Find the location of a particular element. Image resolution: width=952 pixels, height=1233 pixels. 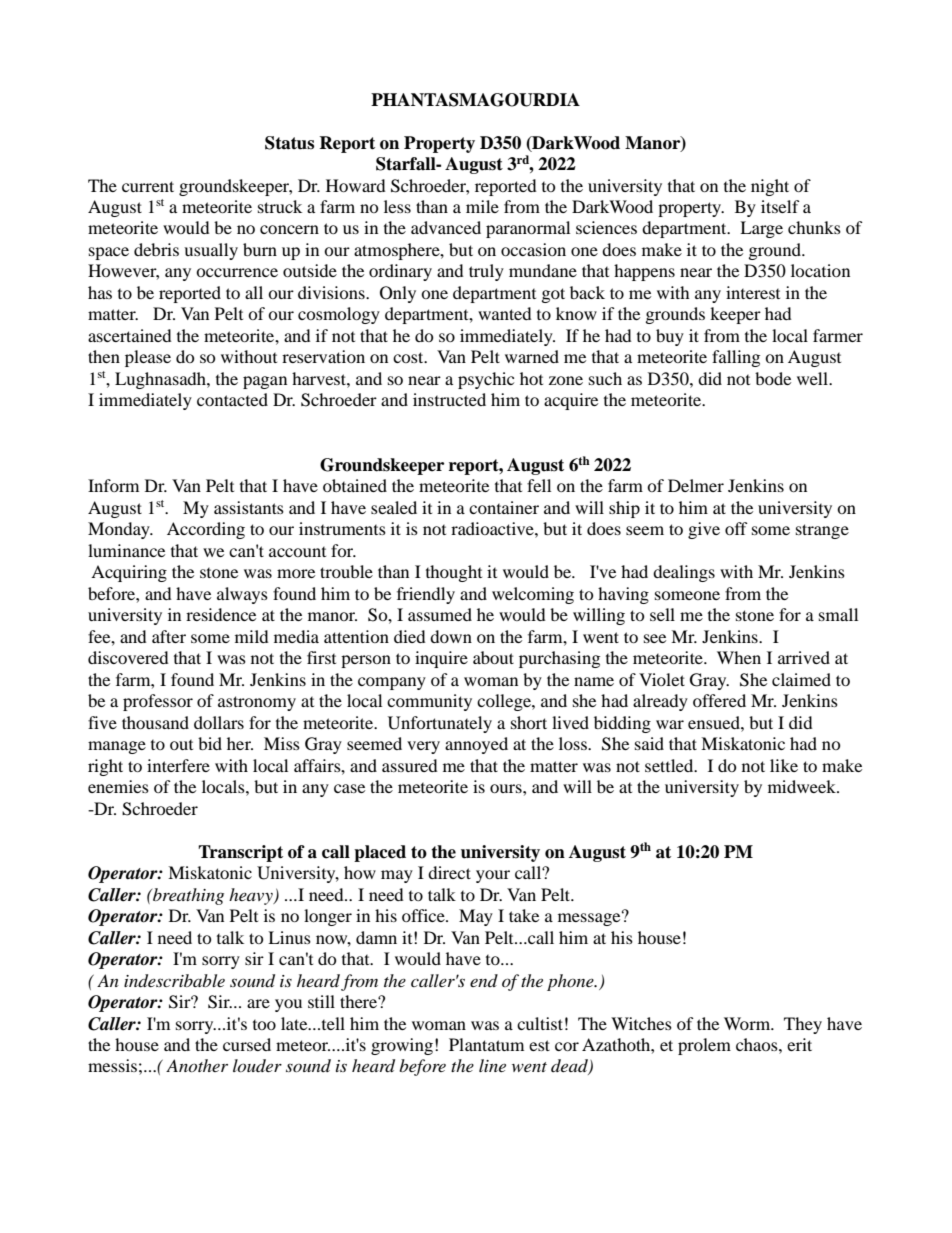

current is located at coordinates (148, 186).
